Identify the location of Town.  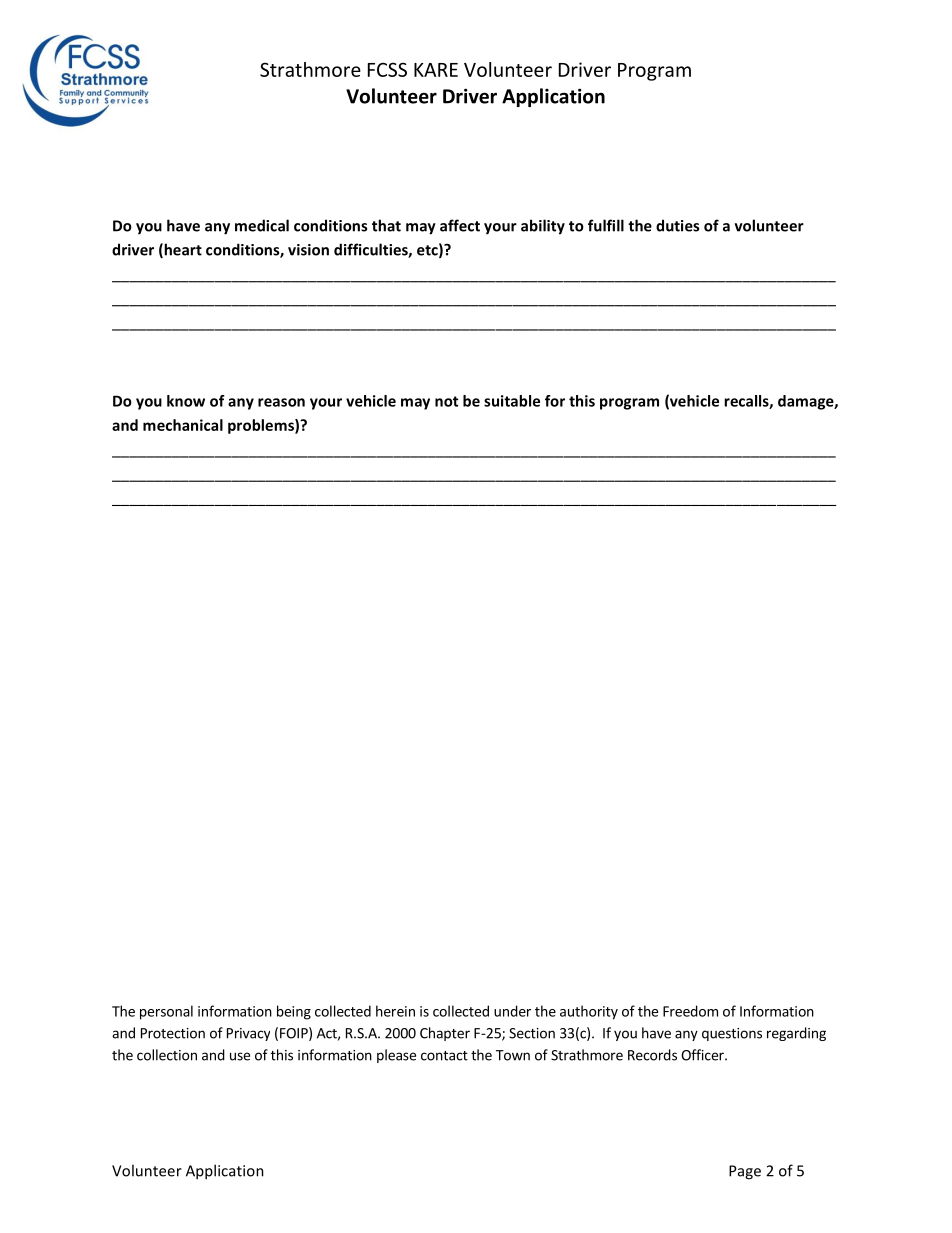
(513, 1055).
